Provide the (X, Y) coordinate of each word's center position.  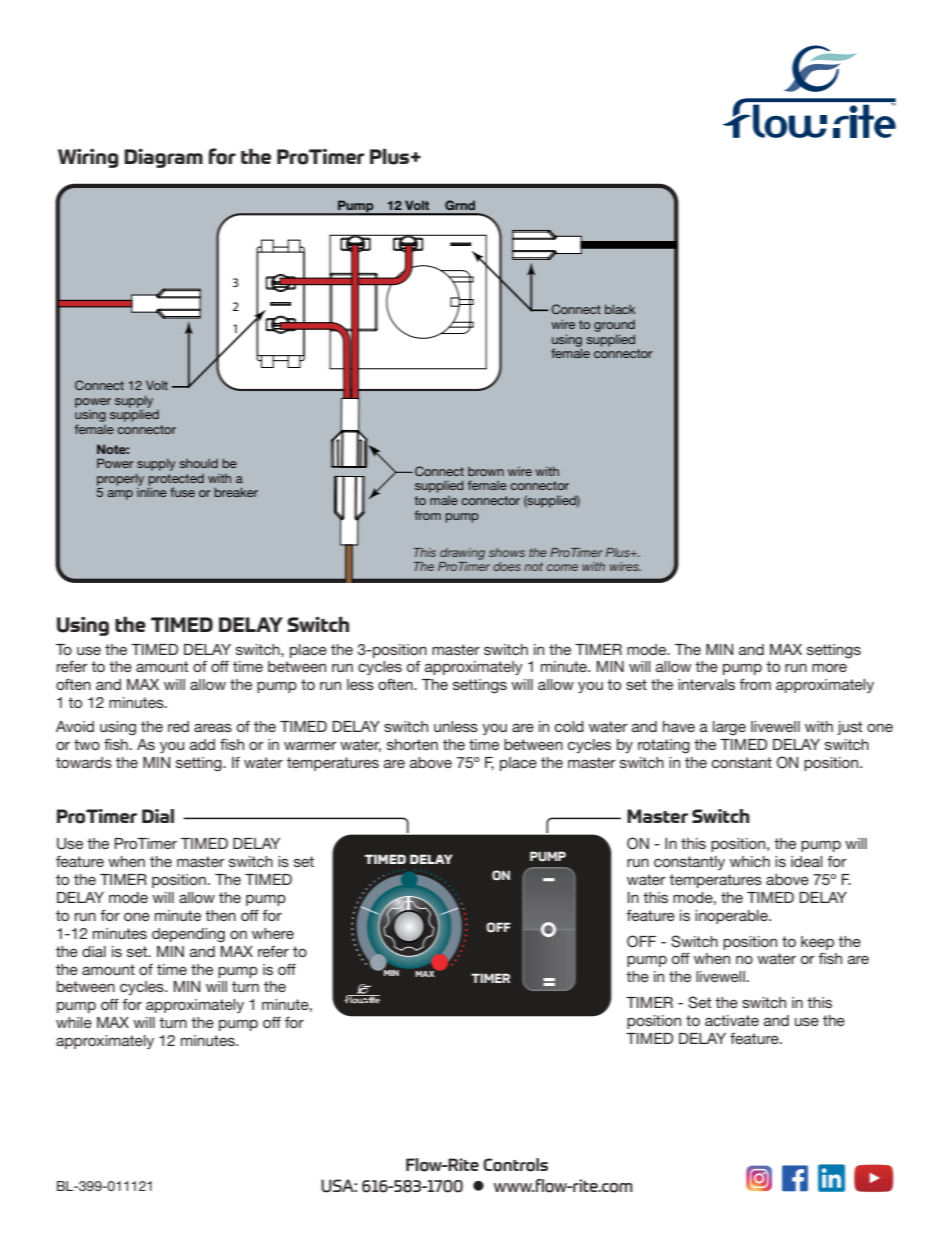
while (74, 1022)
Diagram (163, 158)
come (562, 567)
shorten (412, 744)
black (620, 309)
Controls (515, 1165)
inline (152, 492)
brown (486, 471)
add (202, 744)
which (750, 861)
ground (614, 326)
